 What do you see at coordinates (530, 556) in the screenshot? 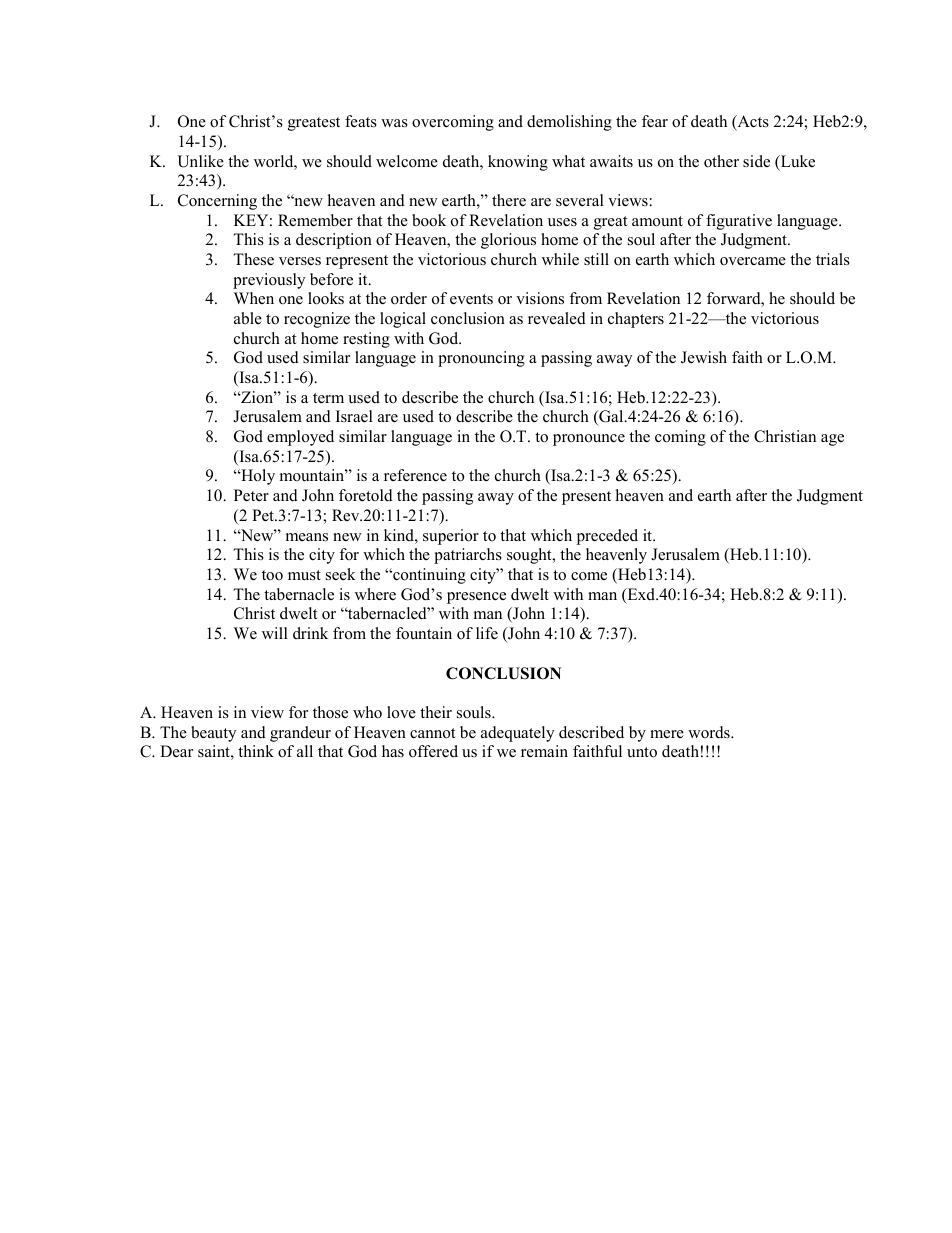
I see `sought` at bounding box center [530, 556].
